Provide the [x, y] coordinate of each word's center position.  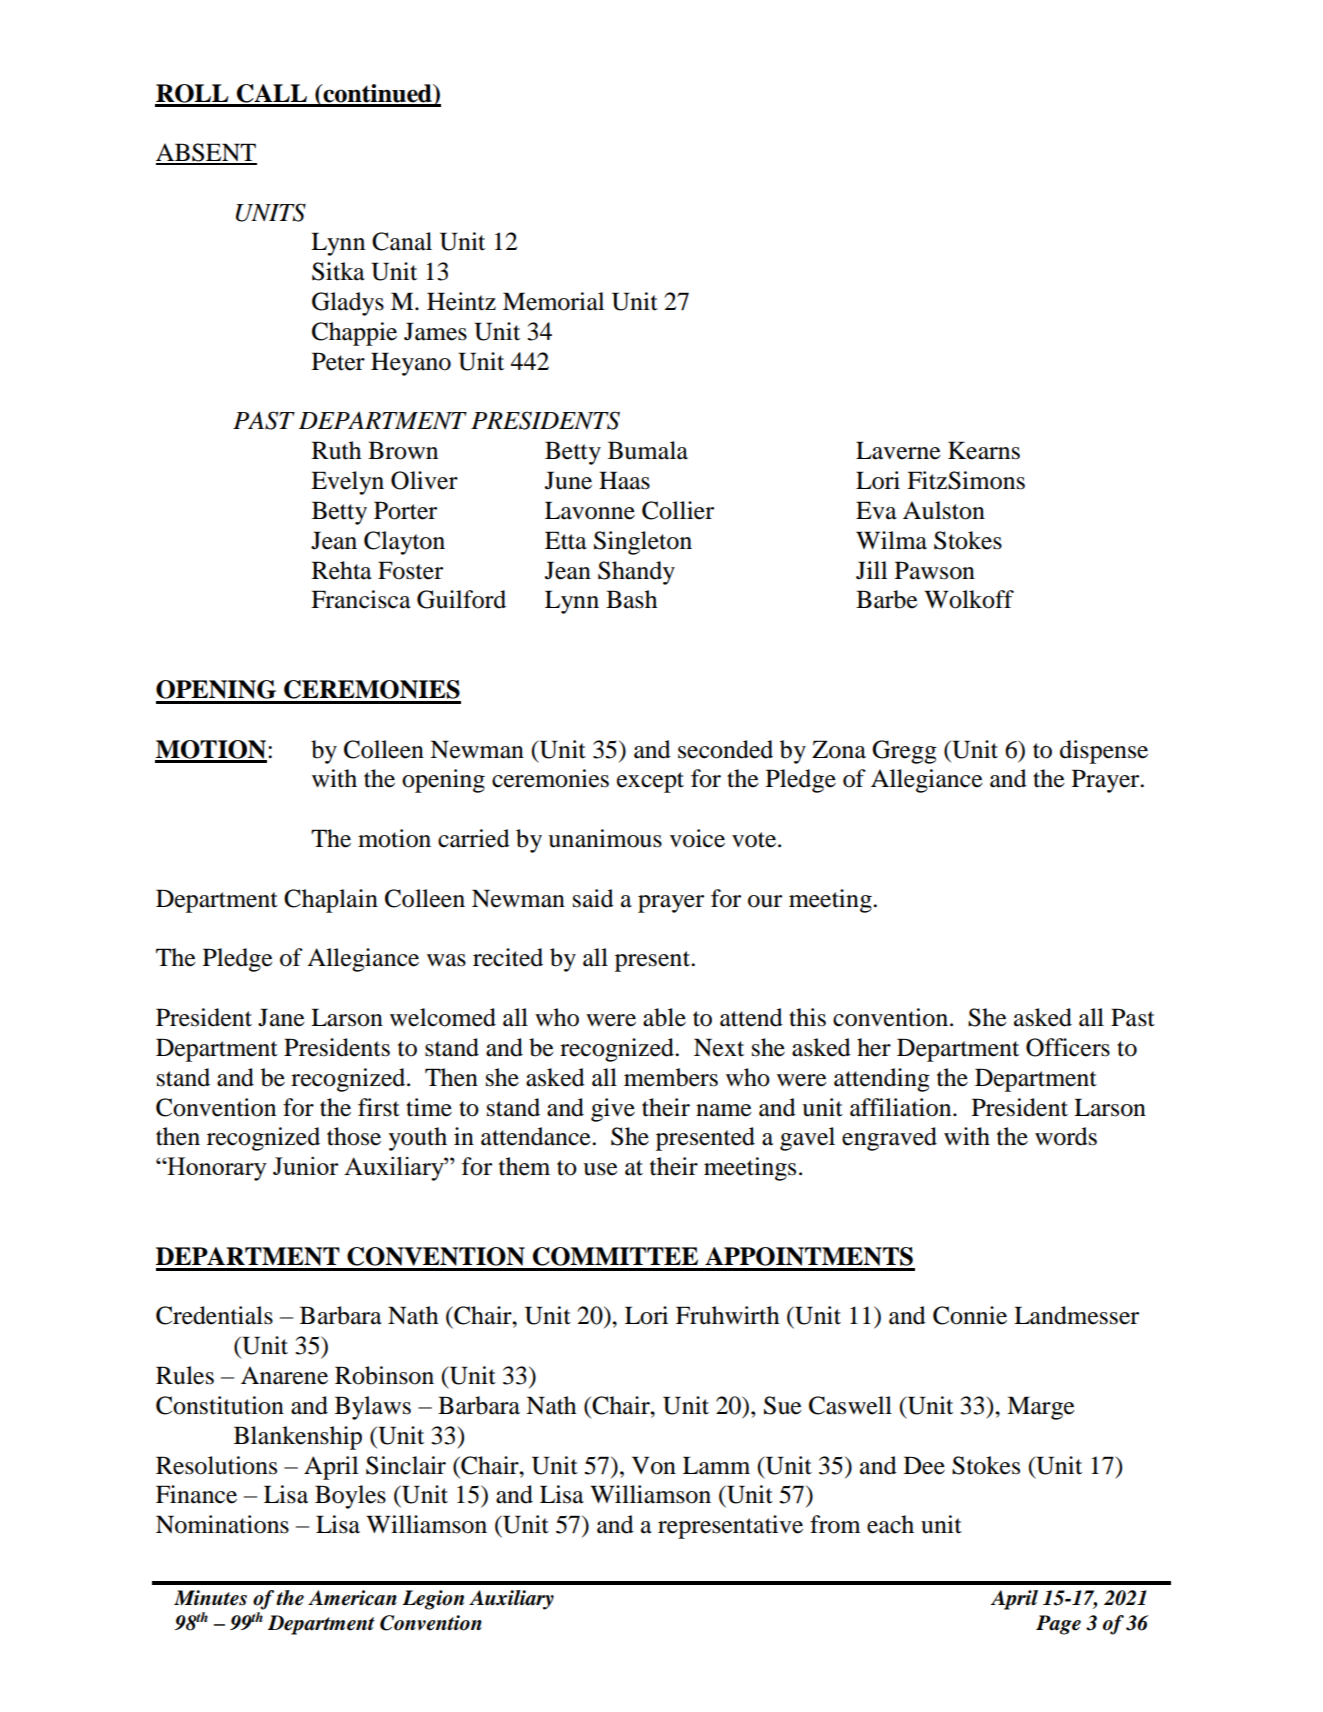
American [352, 1598]
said [593, 898]
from [835, 1524]
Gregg [904, 752]
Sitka [338, 271]
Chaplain [331, 901]
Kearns [984, 450]
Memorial [553, 301]
